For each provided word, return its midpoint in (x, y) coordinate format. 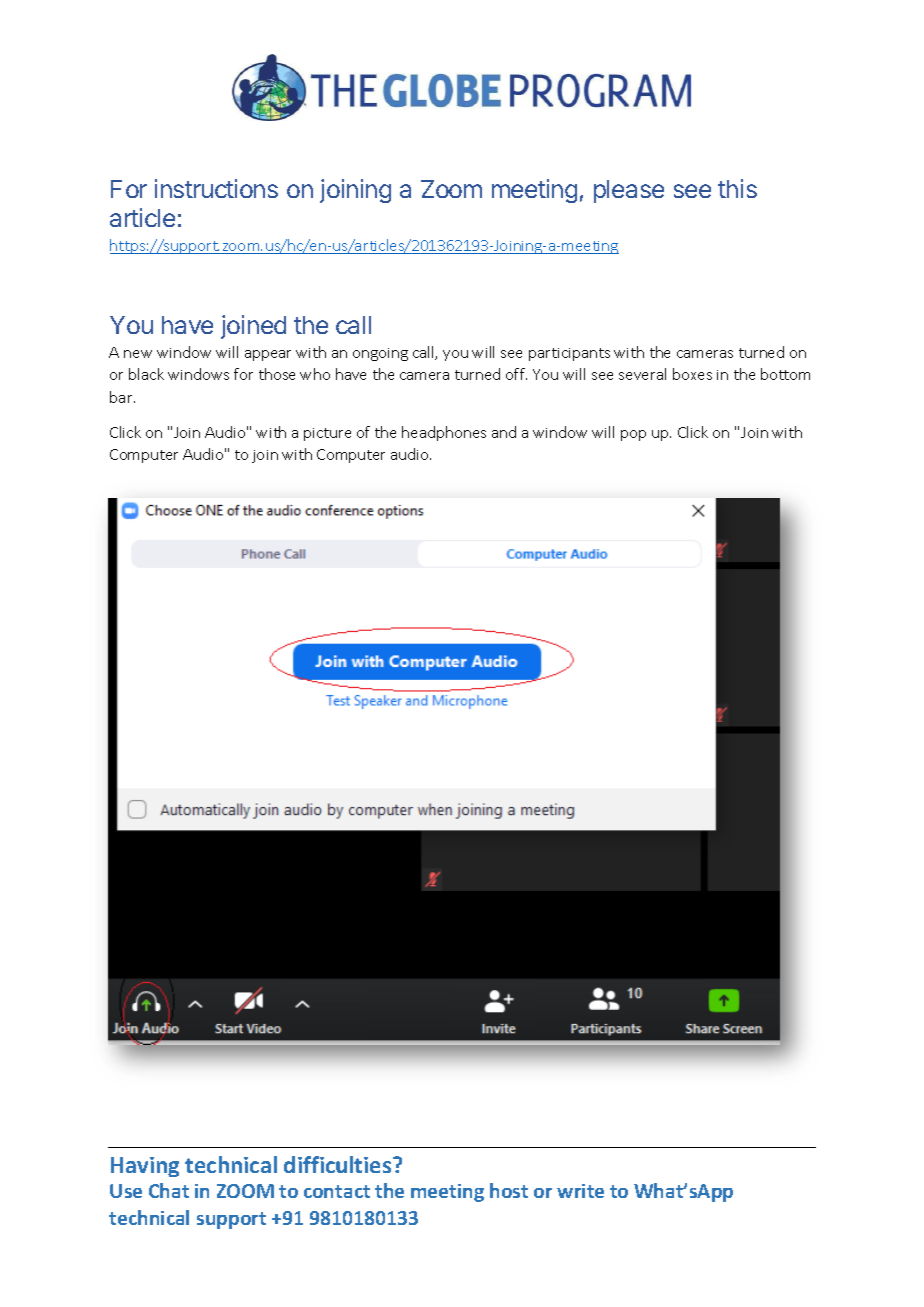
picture (327, 434)
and (504, 432)
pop (633, 435)
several (642, 374)
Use (126, 1191)
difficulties (339, 1164)
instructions (216, 188)
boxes (692, 374)
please (629, 191)
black (146, 374)
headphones (444, 433)
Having (145, 1167)
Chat (169, 1190)
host (509, 1190)
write (580, 1191)
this (737, 188)
